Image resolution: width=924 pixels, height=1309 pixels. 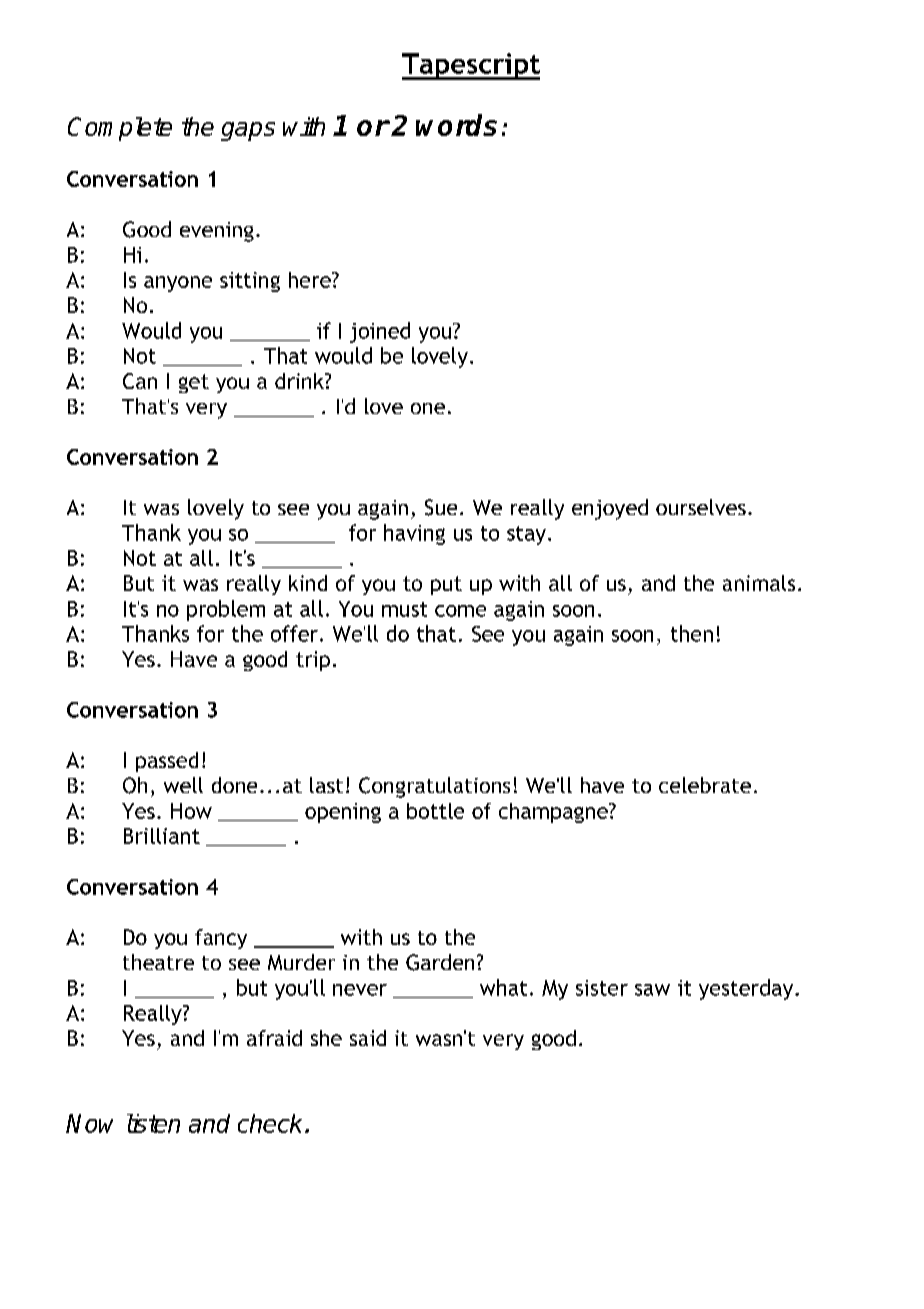 I want to click on gaps, so click(x=248, y=131).
